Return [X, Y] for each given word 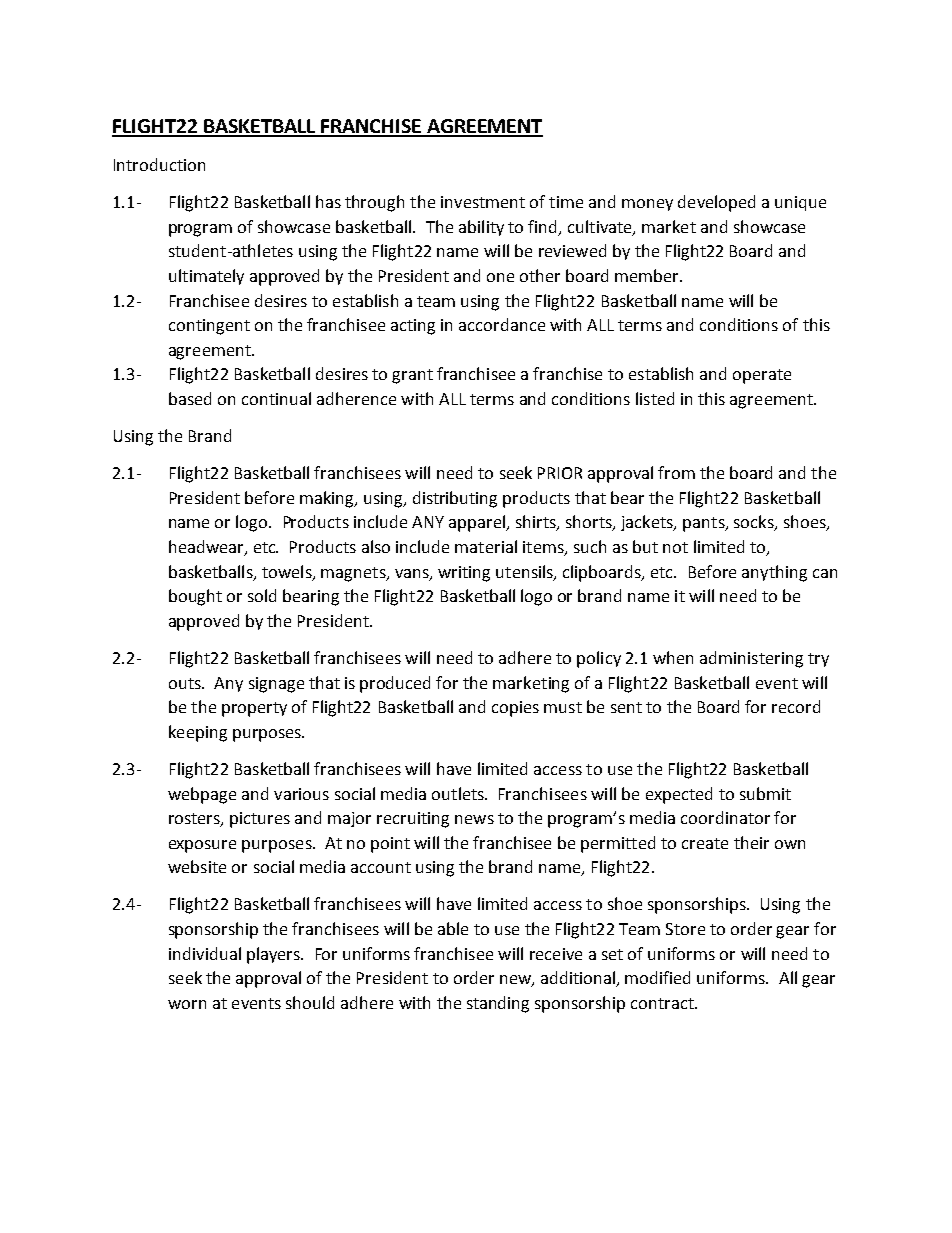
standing [498, 1004]
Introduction [159, 164]
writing [464, 574]
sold [262, 595]
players [274, 955]
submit [765, 793]
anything [774, 573]
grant [412, 376]
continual [276, 398]
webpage [202, 795]
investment [483, 202]
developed [716, 203]
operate [762, 376]
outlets [459, 793]
